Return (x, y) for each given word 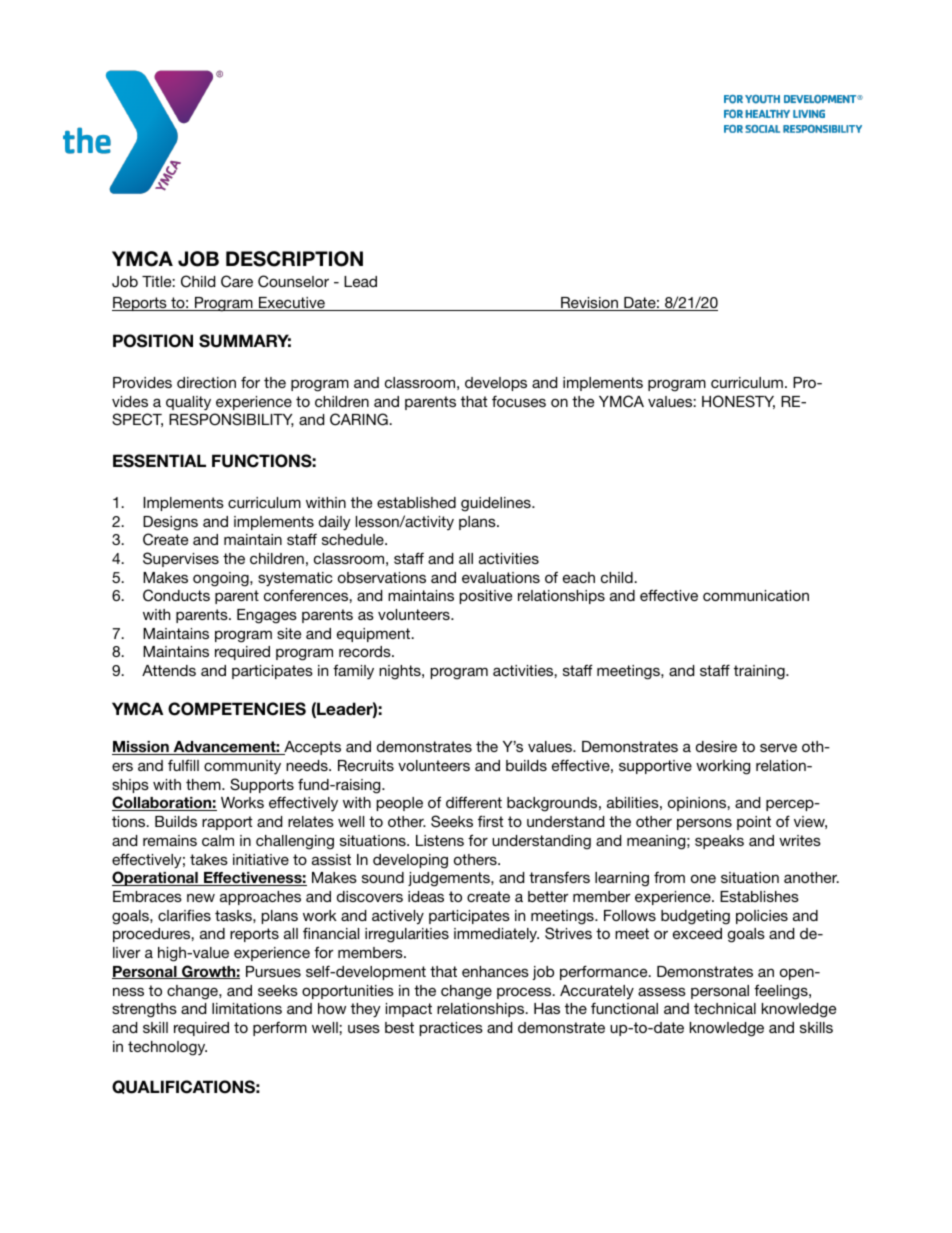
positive (485, 597)
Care (237, 281)
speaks (719, 842)
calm (218, 840)
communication (756, 595)
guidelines (497, 504)
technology (167, 1048)
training (760, 672)
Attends (169, 670)
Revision (590, 304)
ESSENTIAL (159, 461)
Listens (440, 840)
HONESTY (738, 402)
